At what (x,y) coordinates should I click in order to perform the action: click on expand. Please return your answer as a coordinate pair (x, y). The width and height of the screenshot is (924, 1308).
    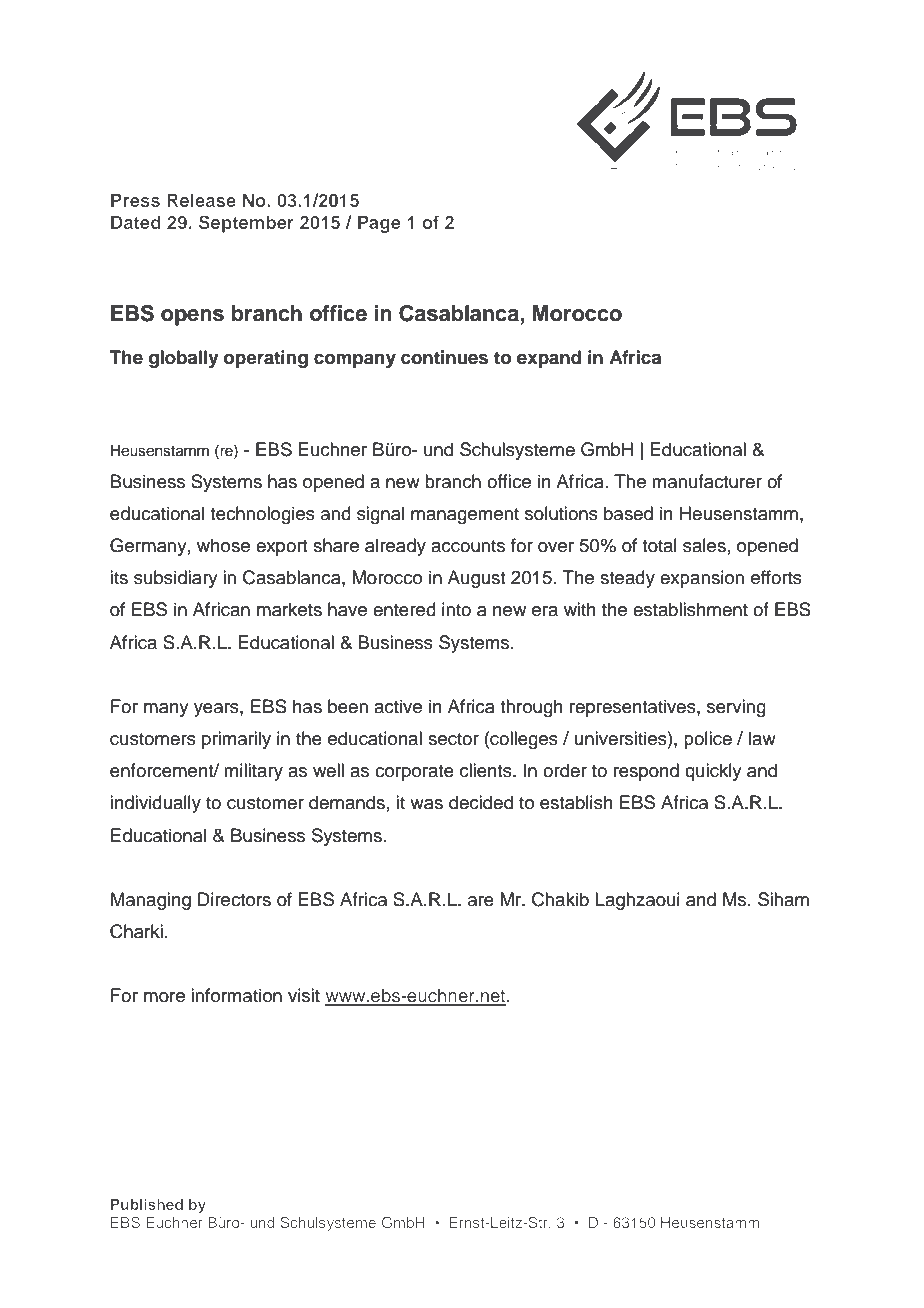
    Looking at the image, I should click on (549, 359).
